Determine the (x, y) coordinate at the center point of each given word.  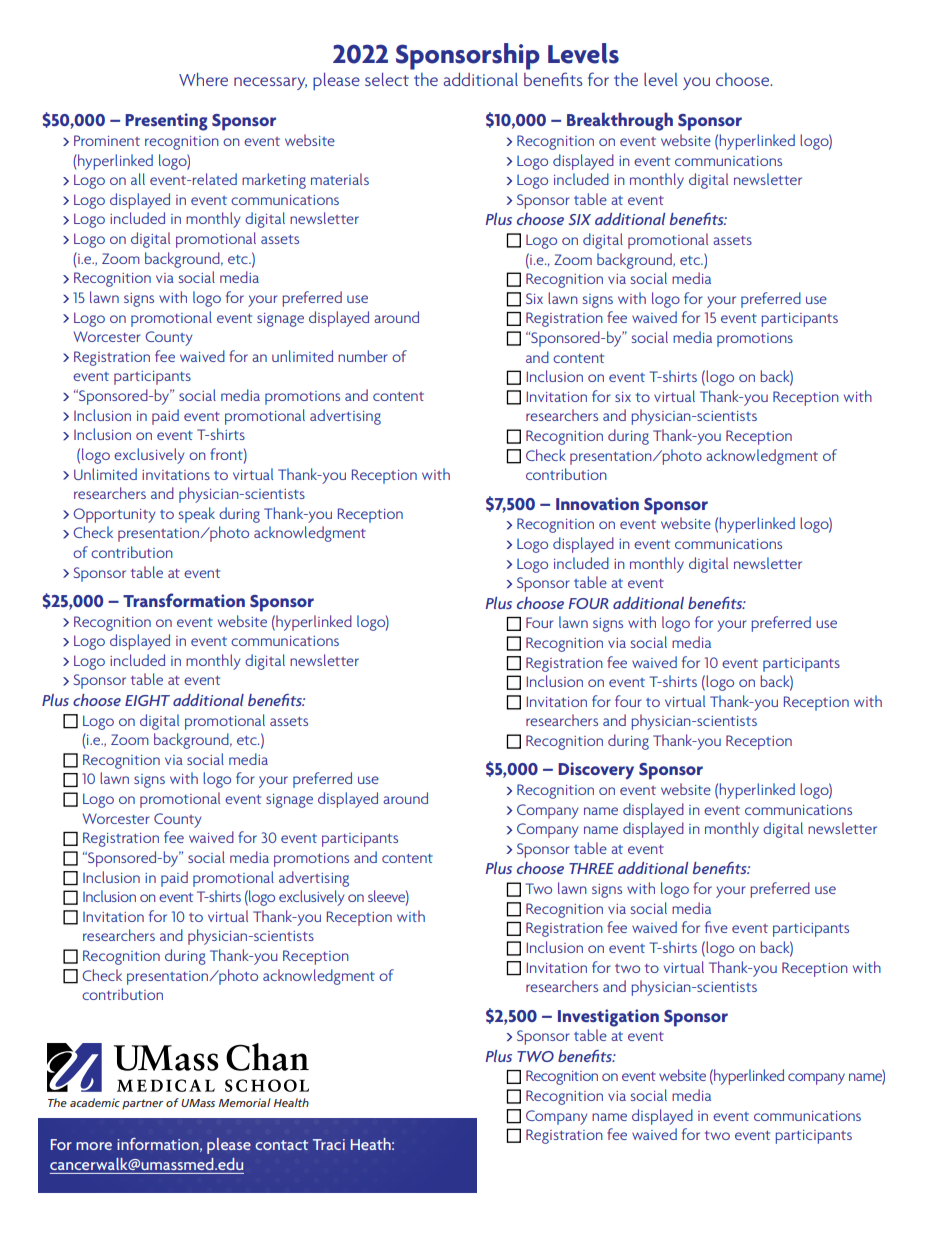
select (387, 79)
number (363, 356)
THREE (591, 868)
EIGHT (147, 700)
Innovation (597, 503)
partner (143, 1104)
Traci (329, 1144)
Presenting (166, 122)
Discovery (596, 770)
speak (197, 515)
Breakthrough (620, 121)
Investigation (608, 1018)
